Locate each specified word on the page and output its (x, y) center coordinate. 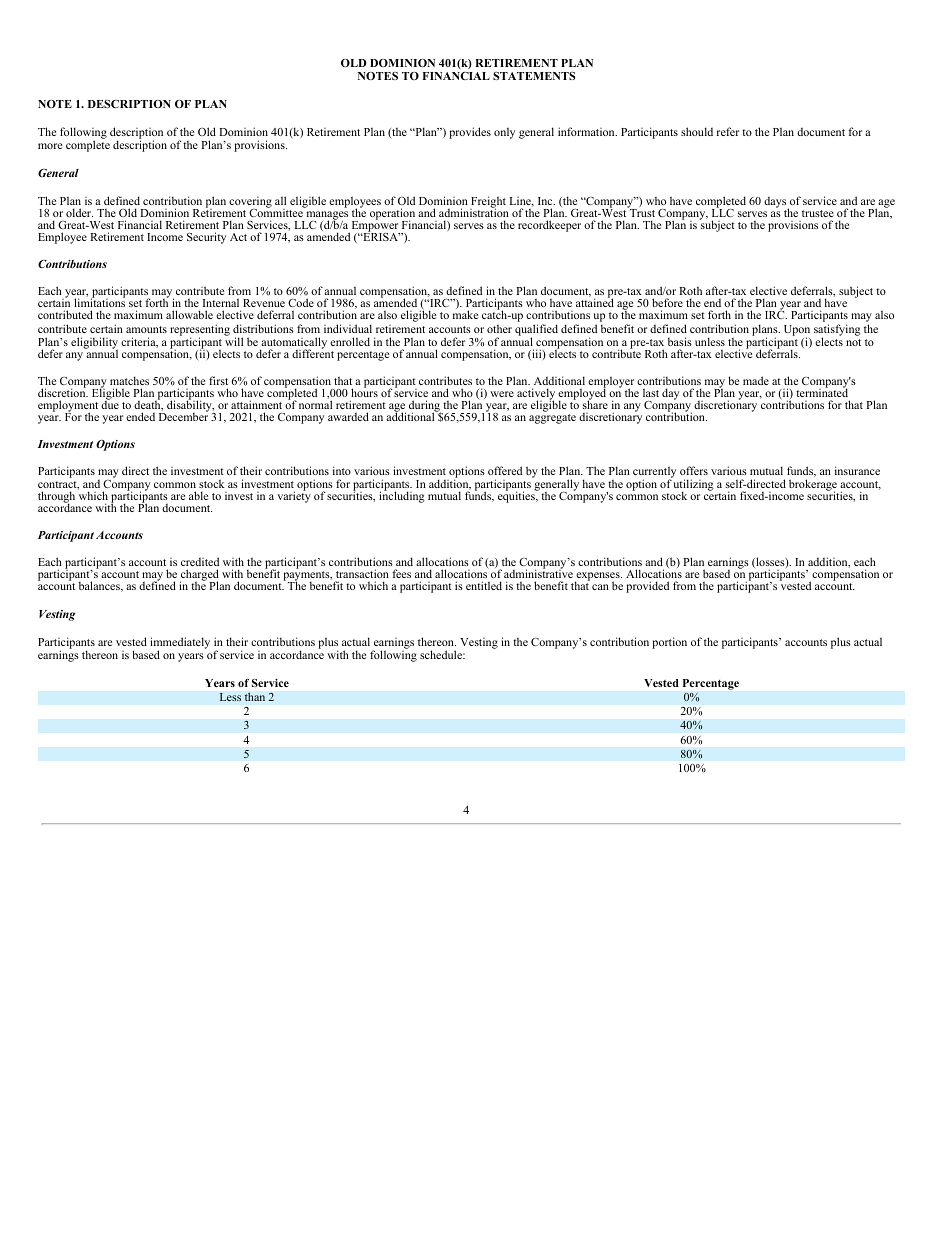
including (402, 496)
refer (728, 131)
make (465, 314)
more (50, 146)
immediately (180, 644)
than (254, 696)
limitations (99, 302)
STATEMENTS (534, 76)
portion (669, 643)
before (667, 302)
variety (294, 496)
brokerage (813, 486)
